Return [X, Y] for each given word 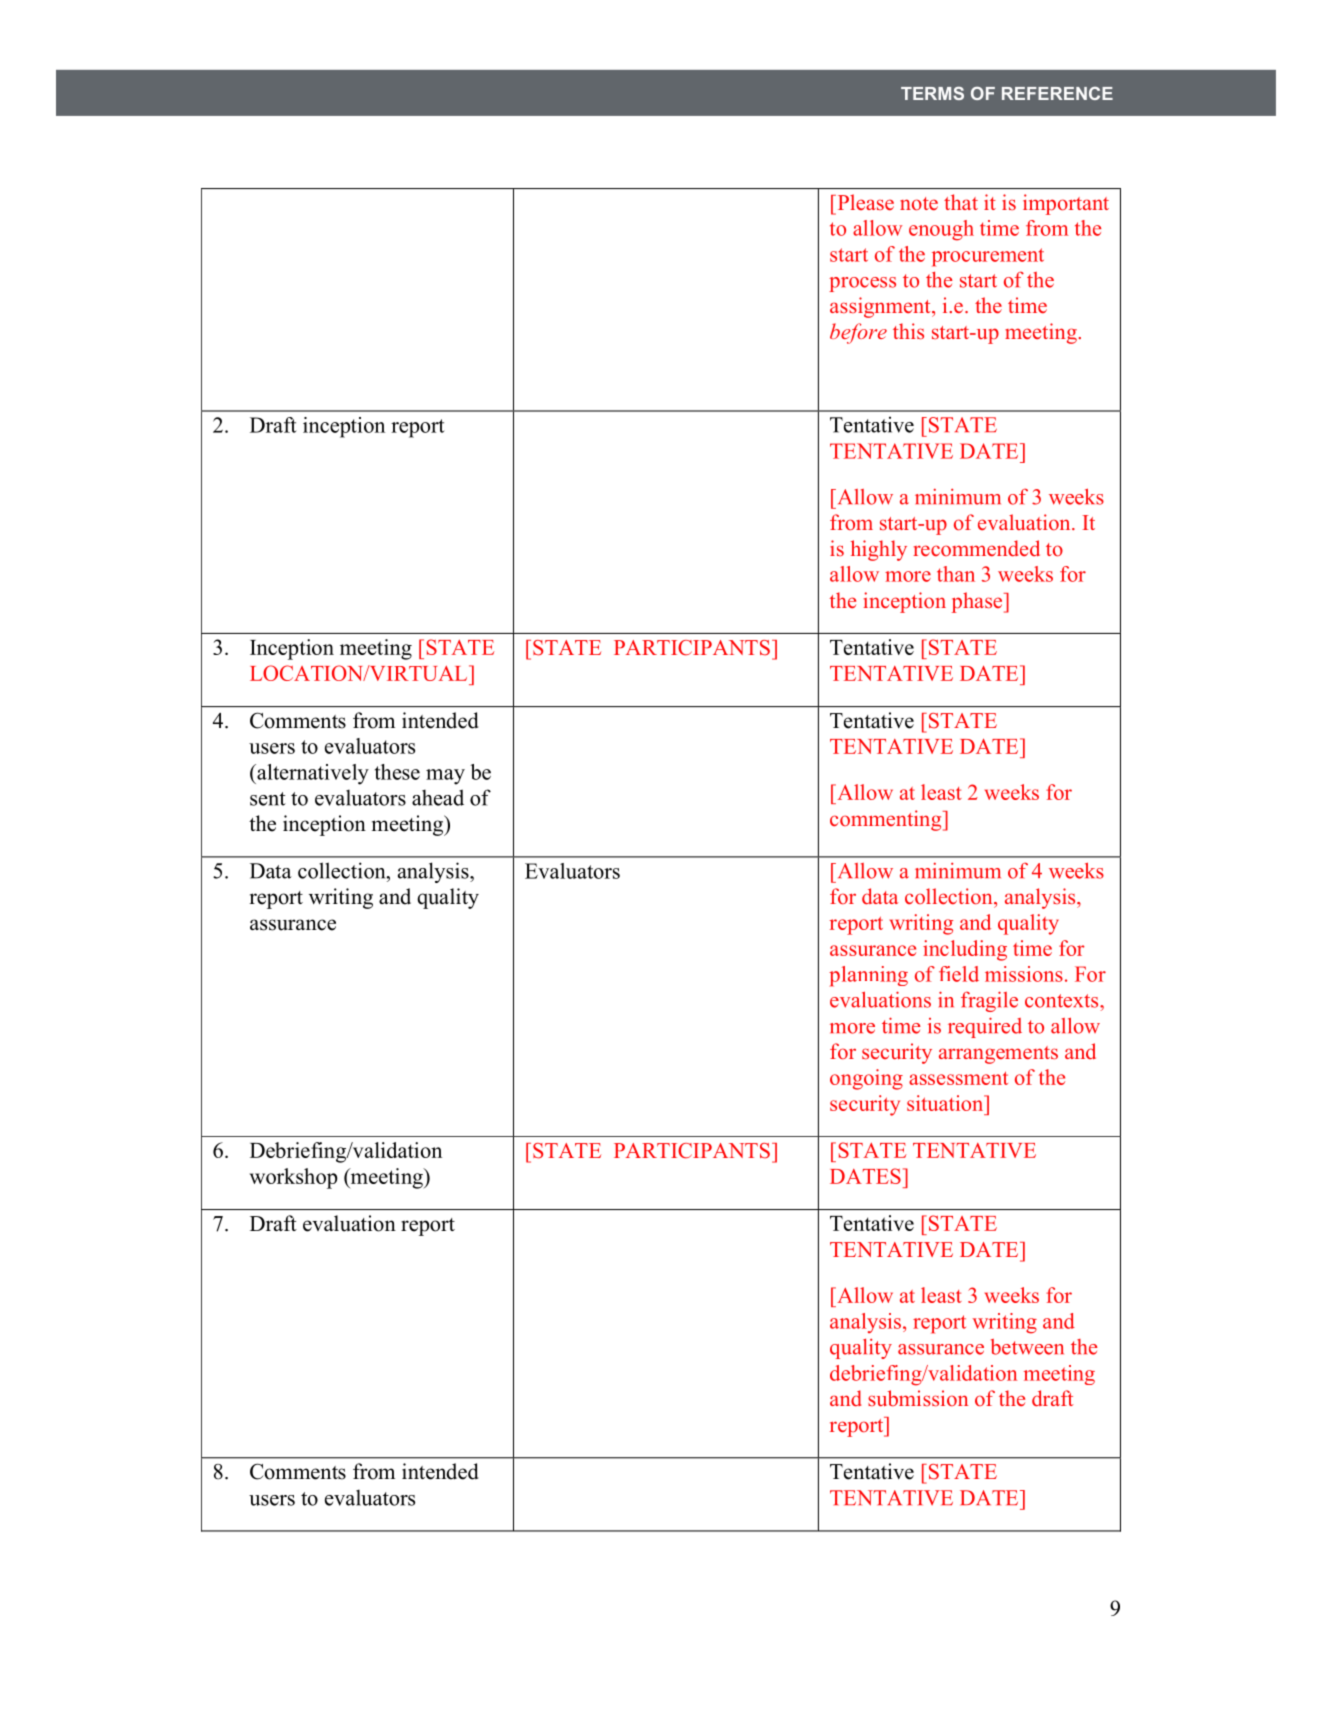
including [965, 950]
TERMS [932, 93]
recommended [976, 548]
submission [918, 1398]
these [397, 772]
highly [879, 550]
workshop [294, 1178]
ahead [438, 797]
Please [864, 202]
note [919, 203]
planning [868, 976]
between [1027, 1347]
